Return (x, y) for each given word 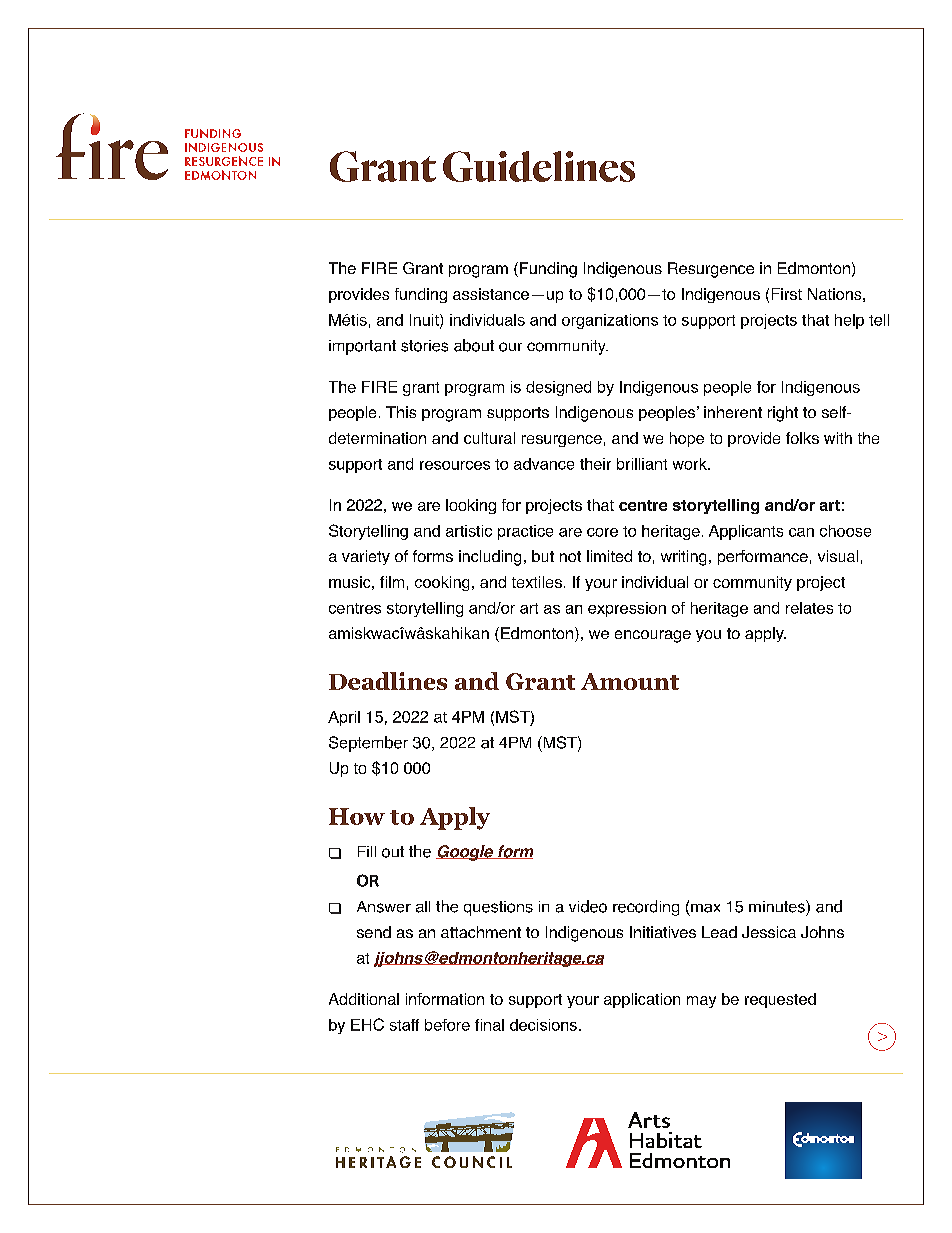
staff (404, 1025)
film (392, 582)
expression (627, 609)
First (787, 294)
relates (809, 608)
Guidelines (539, 166)
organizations (610, 321)
